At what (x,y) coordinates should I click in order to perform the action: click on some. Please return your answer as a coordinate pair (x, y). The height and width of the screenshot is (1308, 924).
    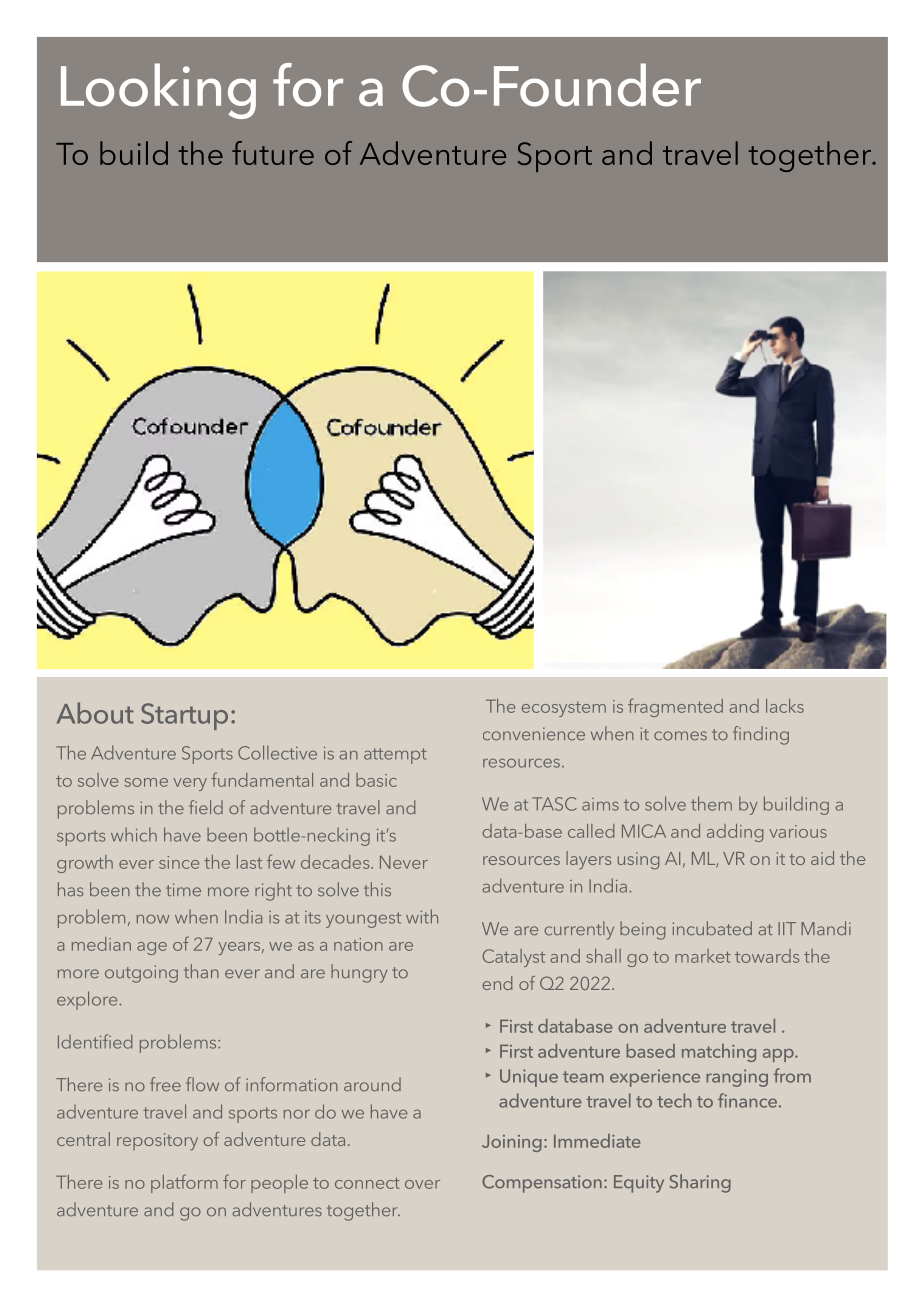
    Looking at the image, I should click on (146, 782).
